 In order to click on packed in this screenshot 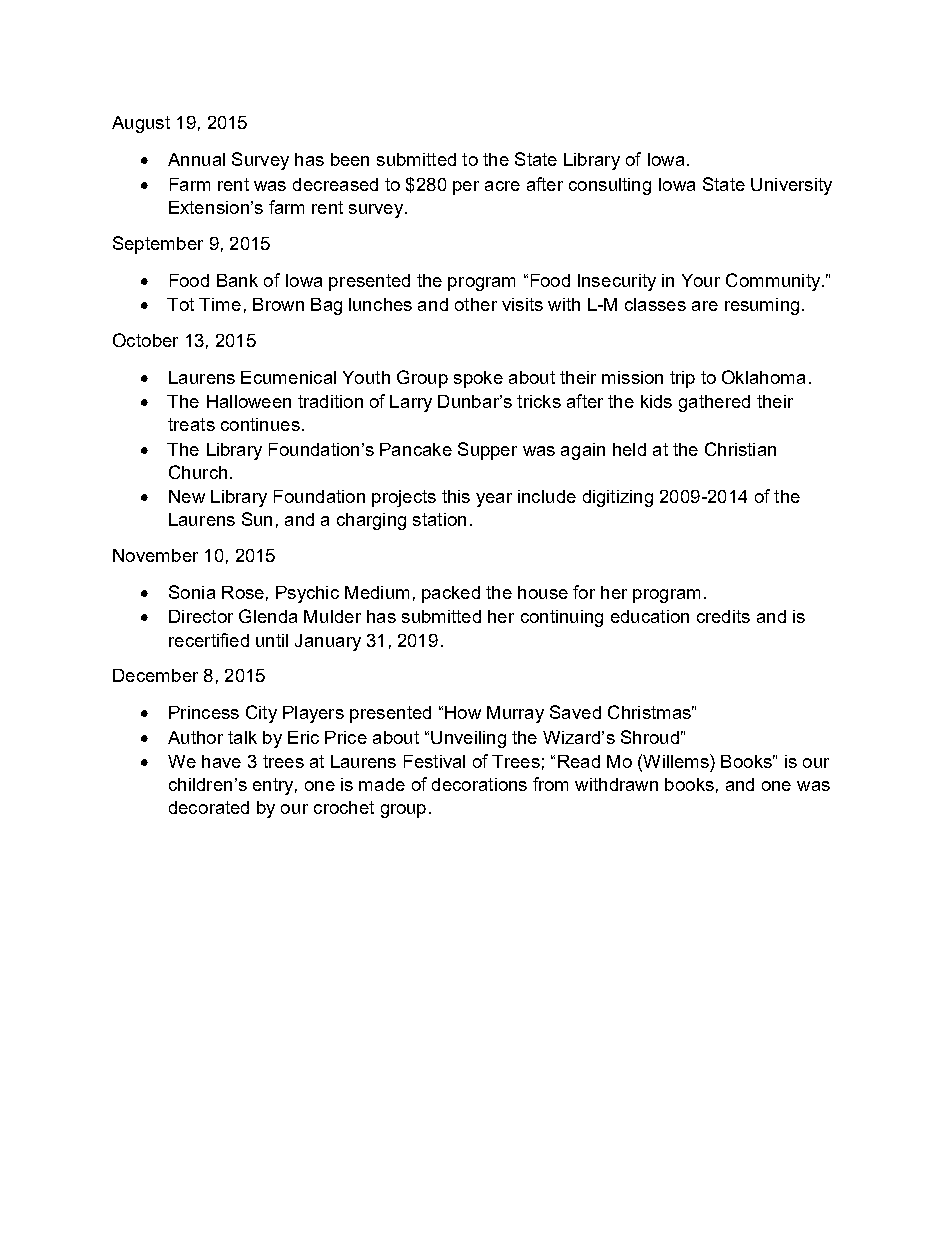, I will do `click(451, 594)`.
